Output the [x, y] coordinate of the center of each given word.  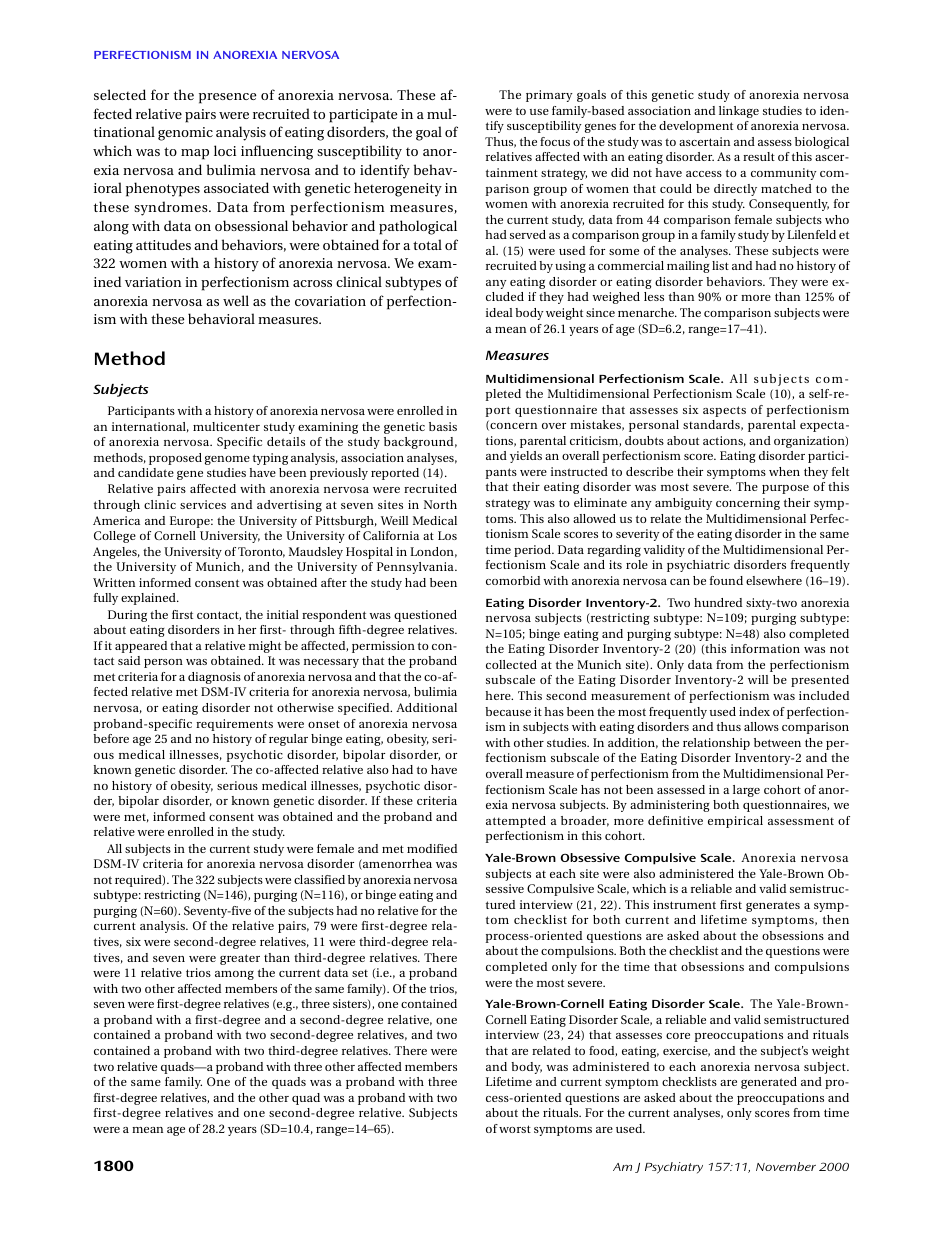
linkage [739, 112]
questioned [425, 616]
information [765, 648]
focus [555, 141]
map [195, 154]
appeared [141, 647]
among [234, 975]
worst [515, 1129]
